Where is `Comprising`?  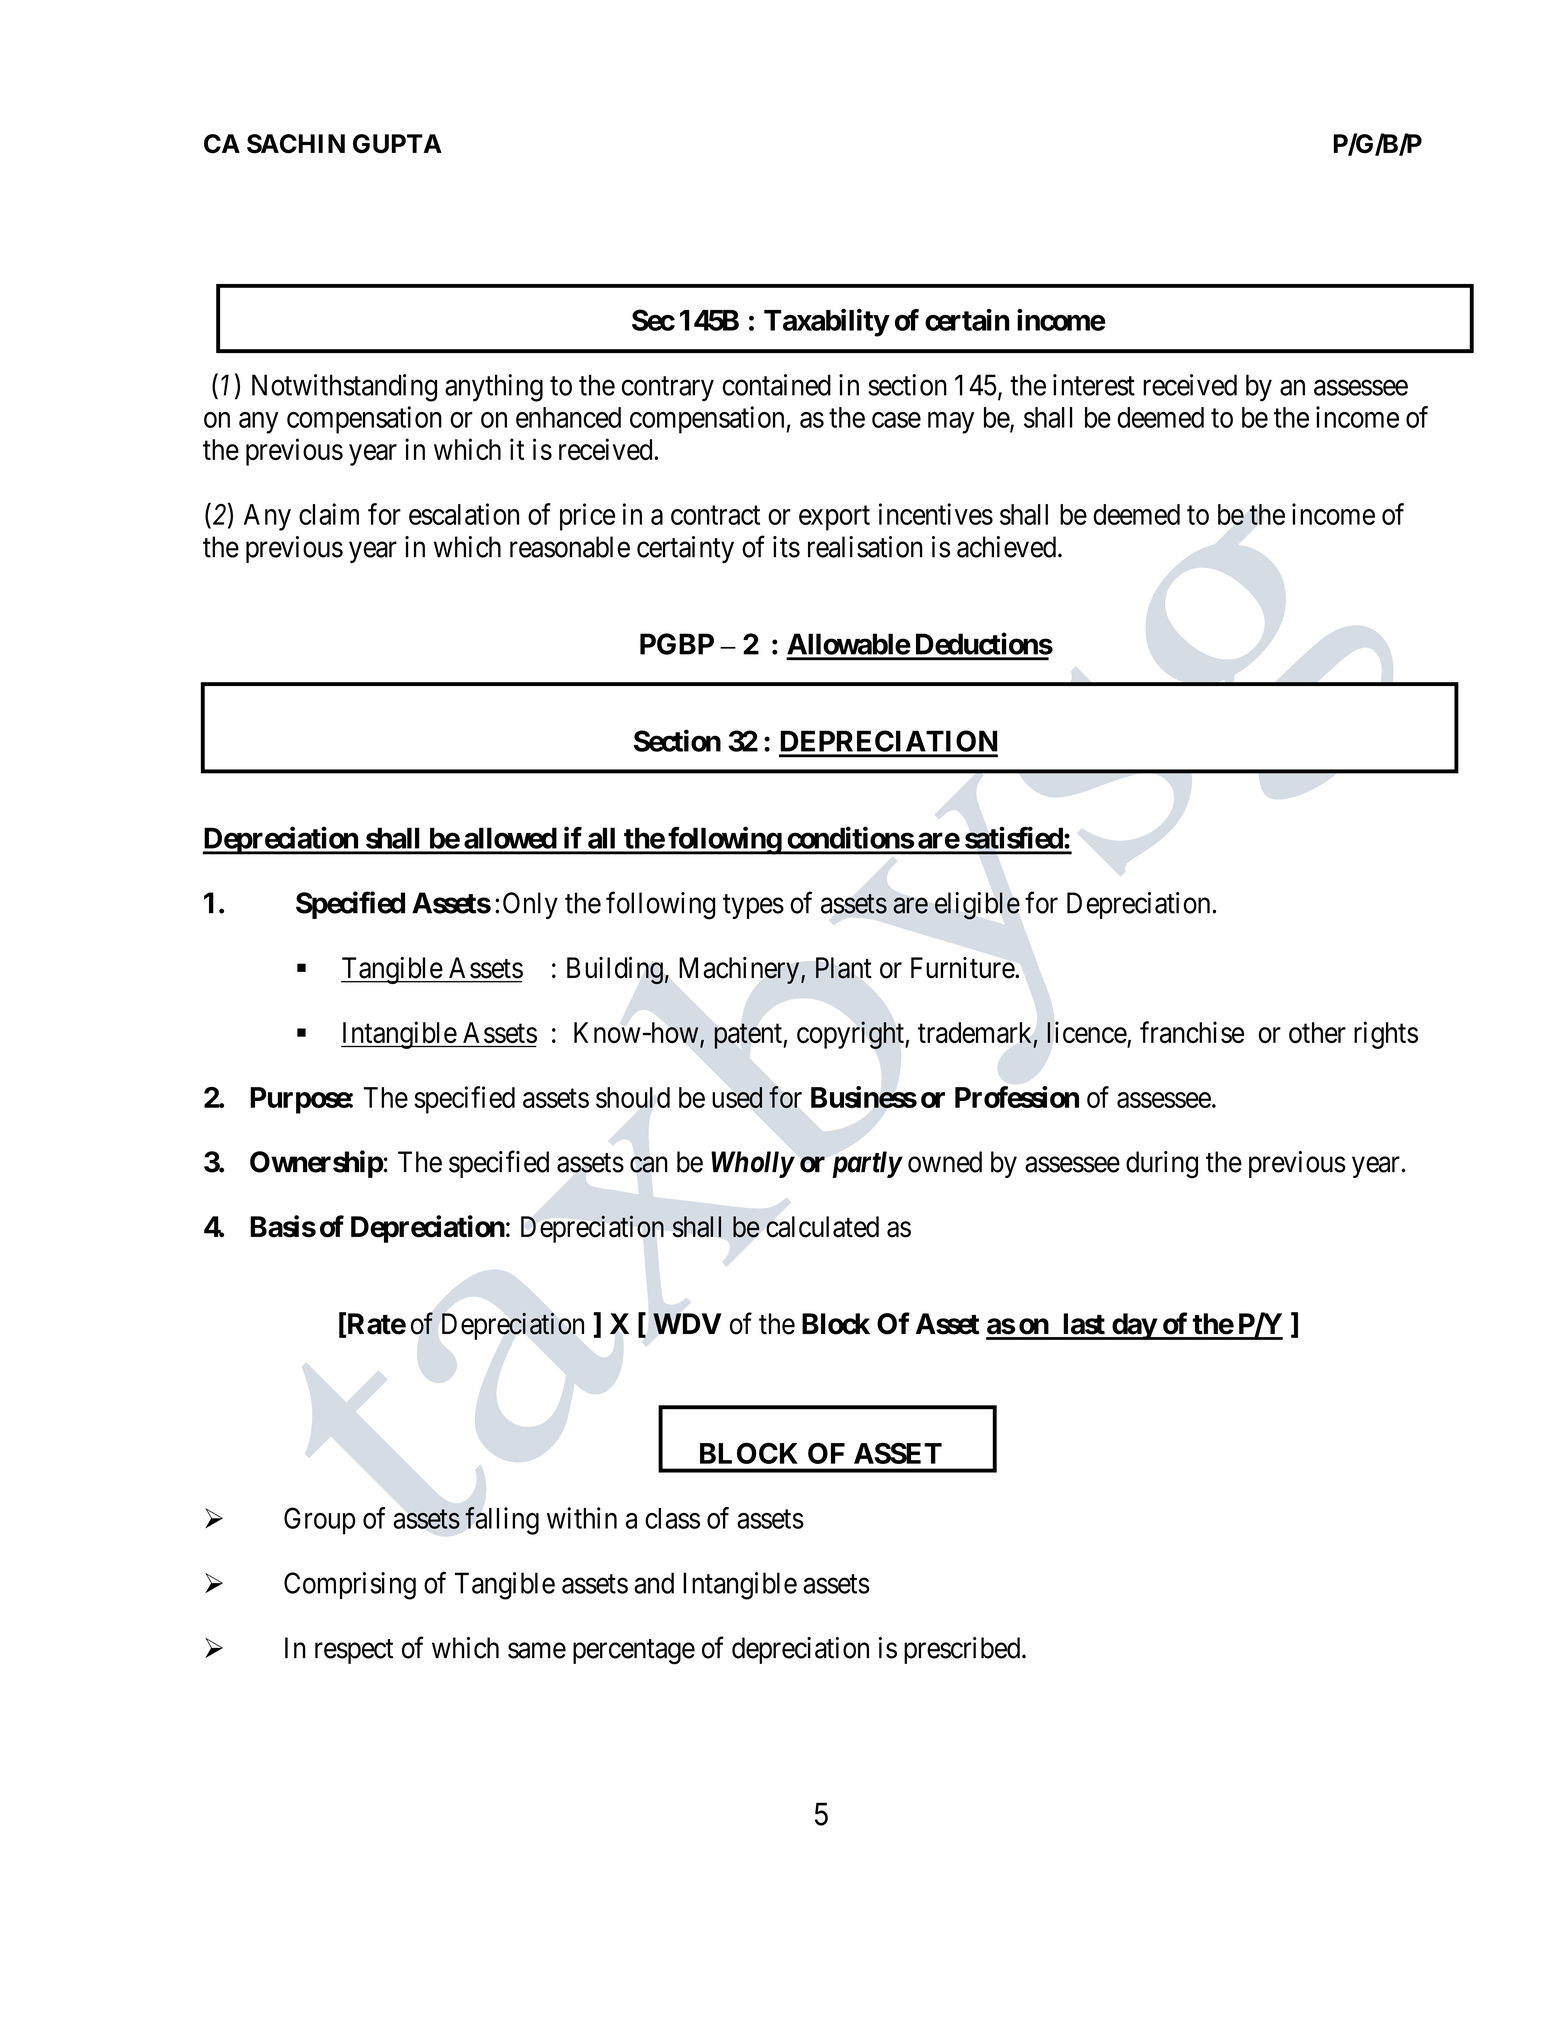
Comprising is located at coordinates (350, 1586).
